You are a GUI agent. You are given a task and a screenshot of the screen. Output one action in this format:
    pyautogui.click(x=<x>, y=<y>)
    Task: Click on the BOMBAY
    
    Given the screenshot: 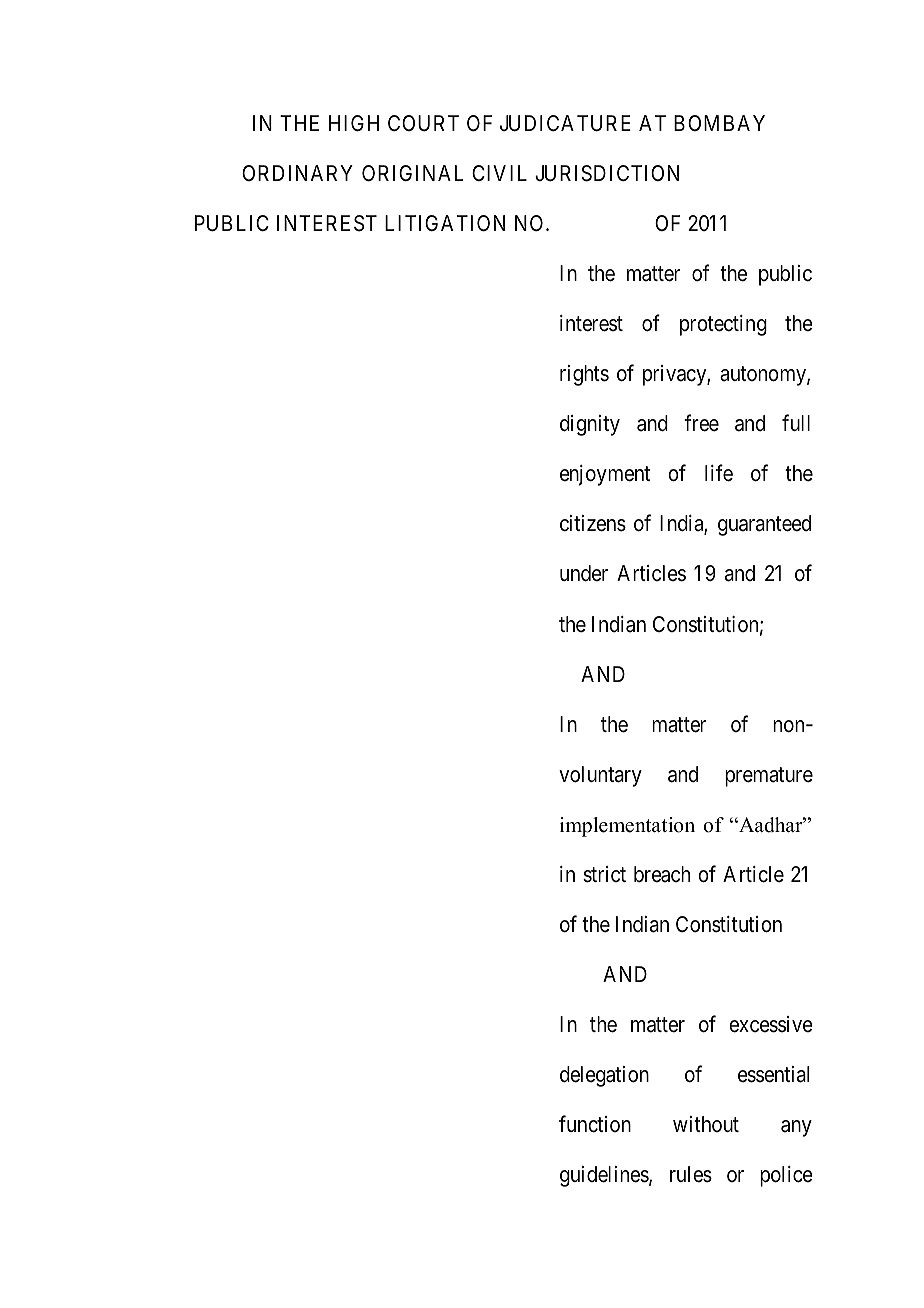 What is the action you would take?
    pyautogui.click(x=719, y=123)
